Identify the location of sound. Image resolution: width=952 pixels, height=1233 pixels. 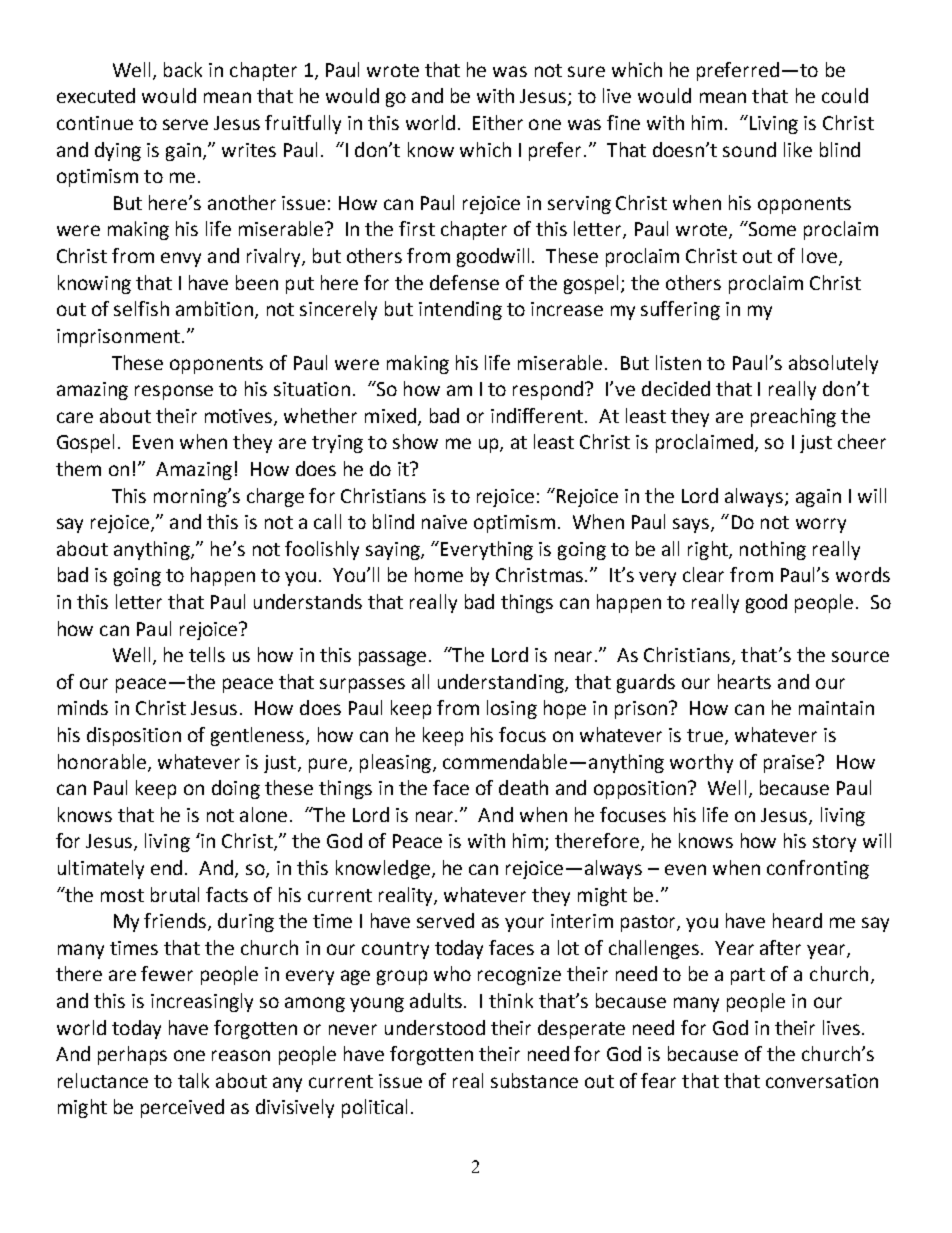
(749, 149).
